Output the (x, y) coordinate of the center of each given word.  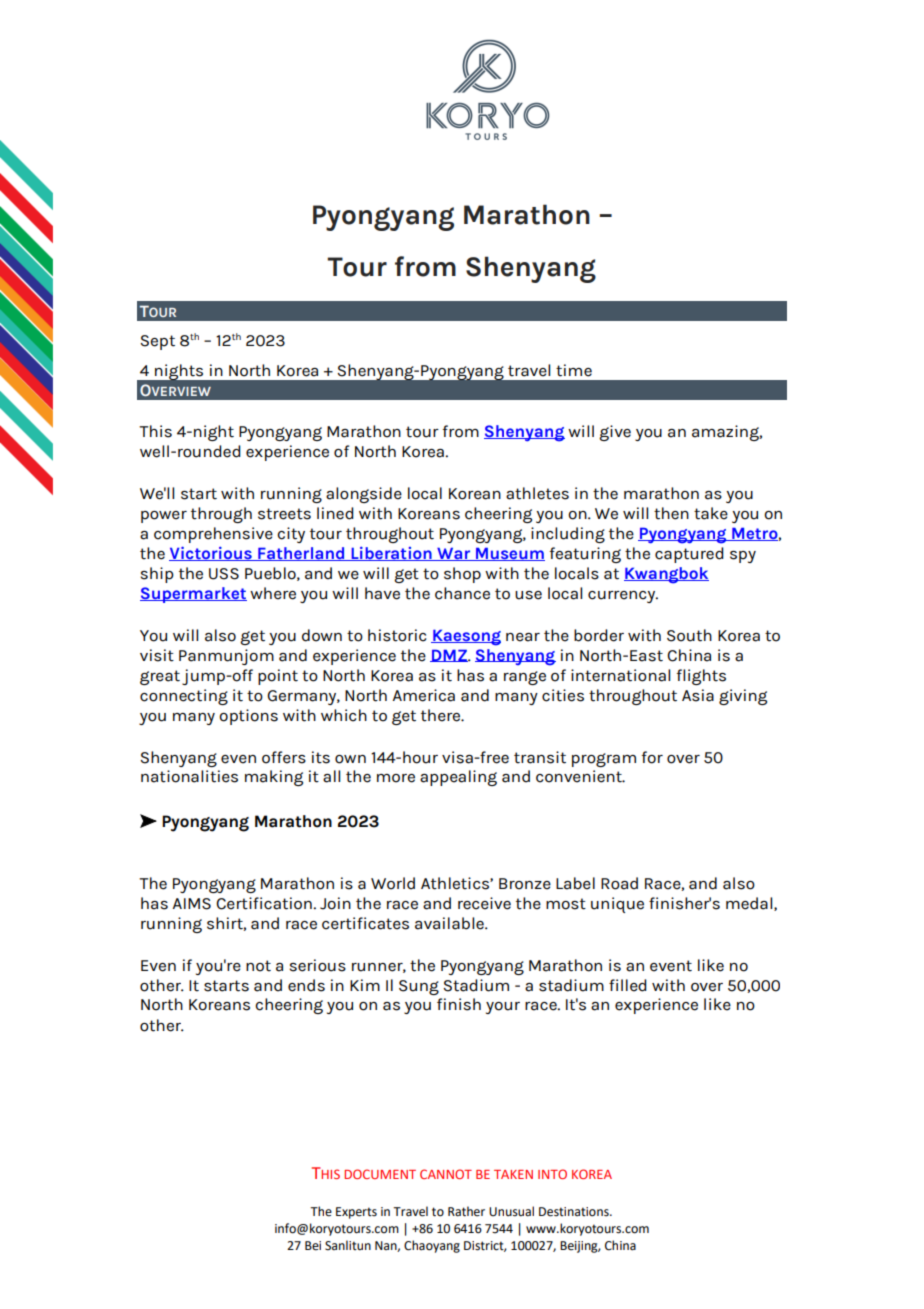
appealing (458, 778)
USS (224, 574)
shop (462, 575)
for (652, 757)
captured (689, 555)
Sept (157, 342)
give (615, 433)
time (574, 370)
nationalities (189, 776)
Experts (356, 1213)
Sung (419, 987)
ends (306, 985)
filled (628, 985)
